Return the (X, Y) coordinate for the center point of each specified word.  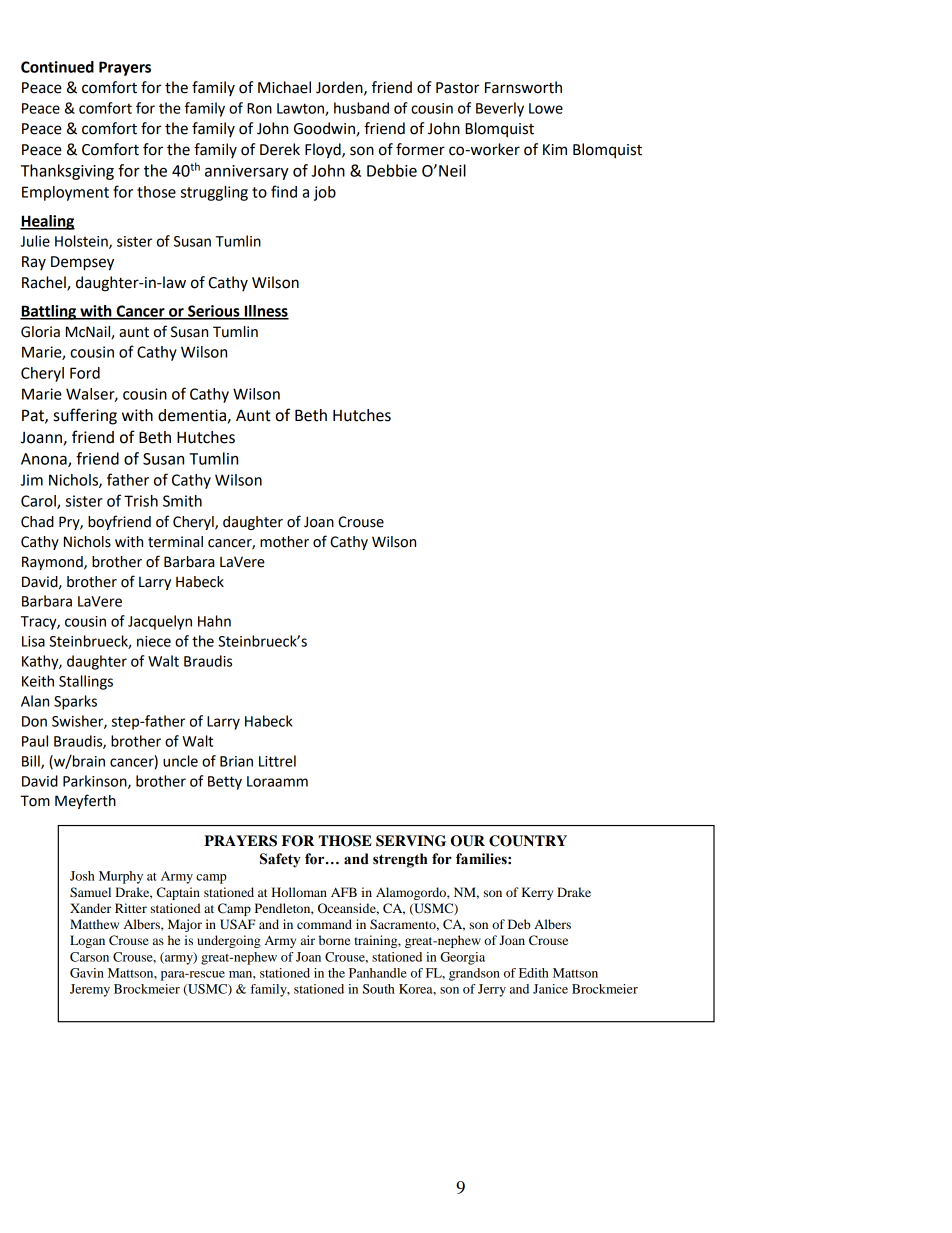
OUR (468, 841)
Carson (89, 957)
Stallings (86, 682)
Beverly (500, 109)
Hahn (214, 621)
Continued (57, 67)
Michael (284, 87)
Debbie (392, 170)
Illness (266, 312)
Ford (85, 373)
